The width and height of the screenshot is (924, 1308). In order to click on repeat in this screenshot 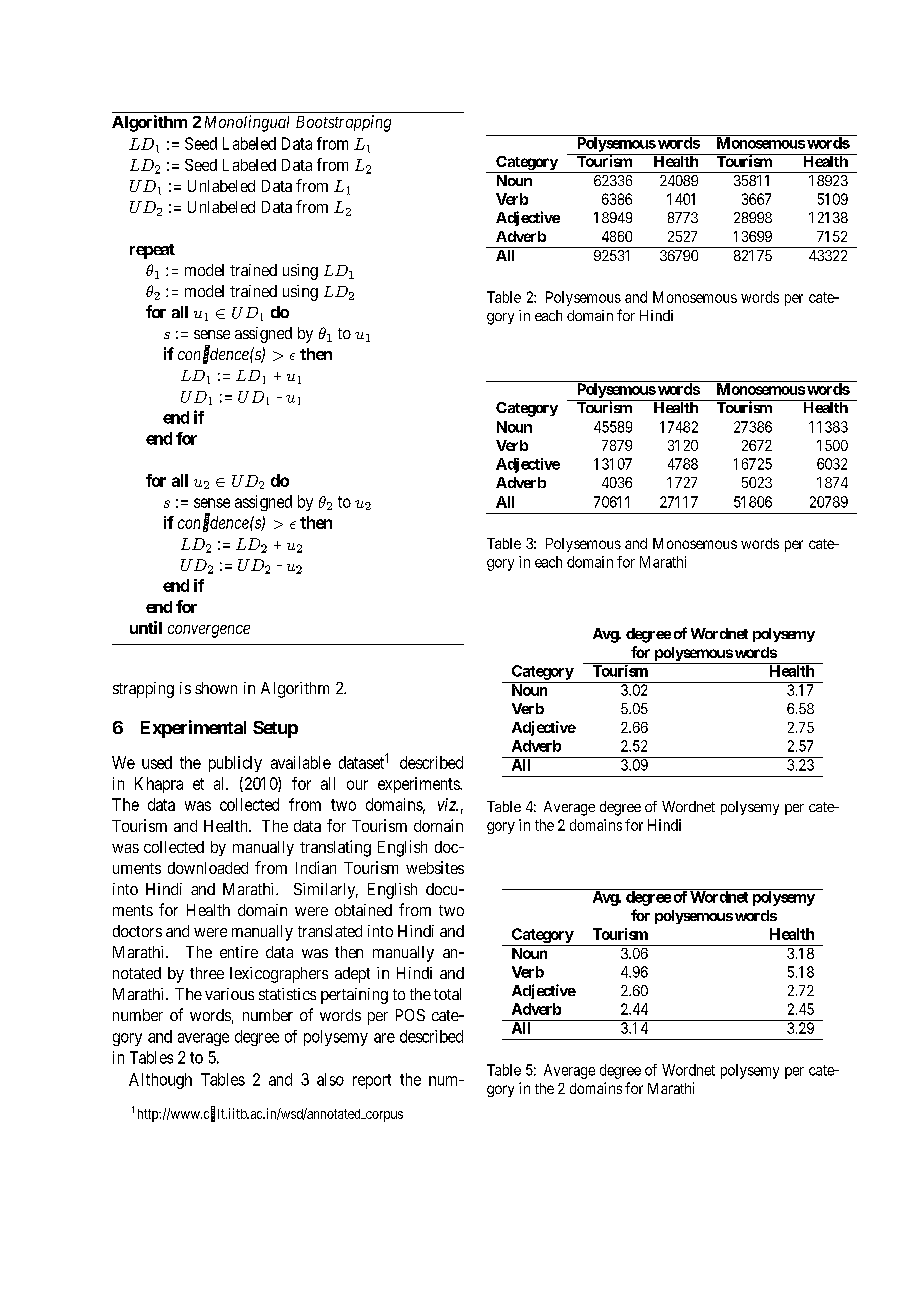, I will do `click(152, 251)`.
